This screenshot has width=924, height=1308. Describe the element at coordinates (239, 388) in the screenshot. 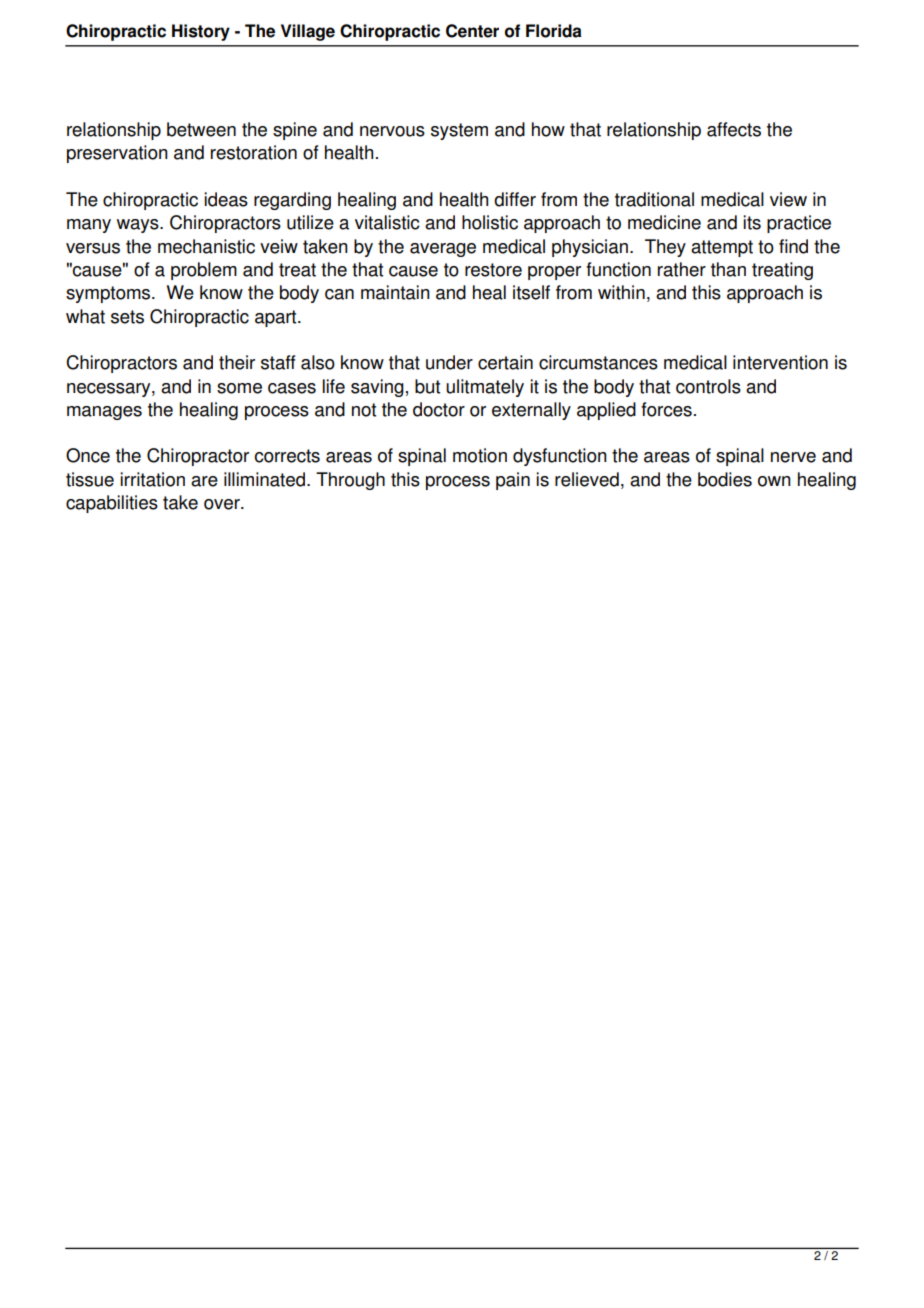

I see `some` at that location.
